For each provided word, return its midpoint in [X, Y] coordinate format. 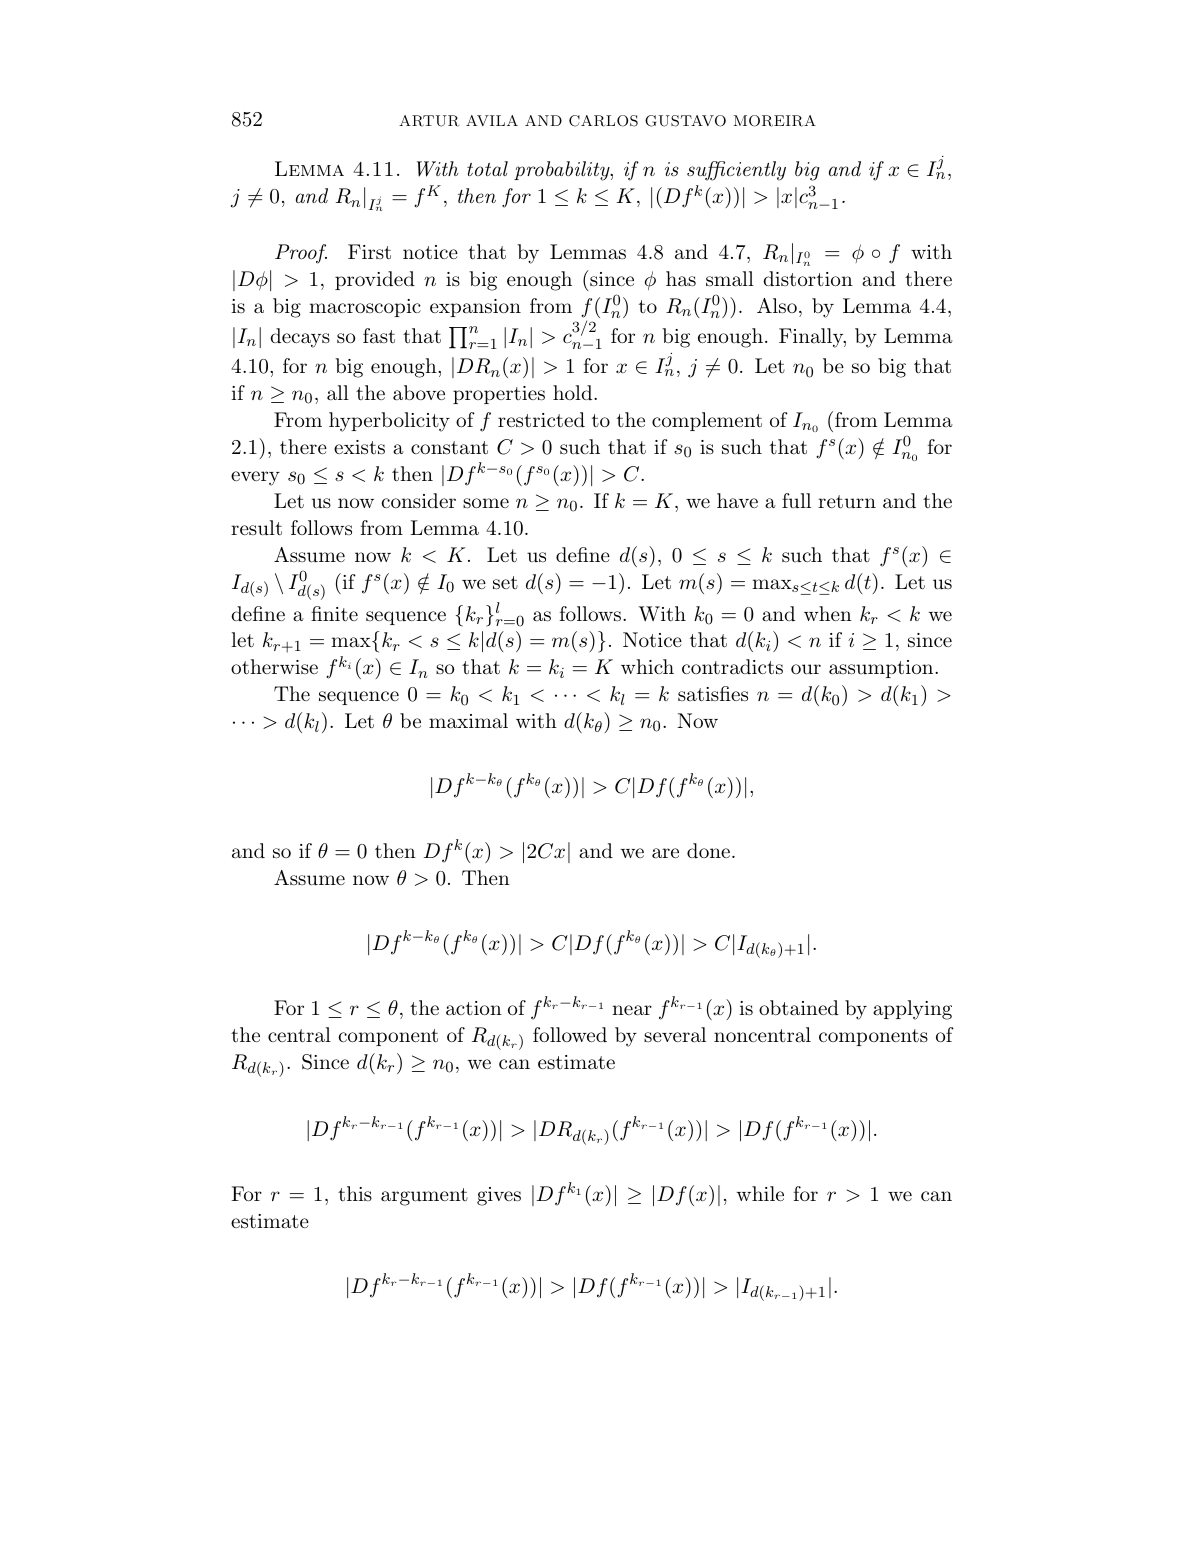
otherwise [274, 667]
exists [359, 447]
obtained [799, 1008]
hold [574, 392]
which [647, 666]
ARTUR [429, 121]
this [355, 1193]
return [847, 502]
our [806, 669]
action [474, 1008]
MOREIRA [775, 121]
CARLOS [603, 121]
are [665, 853]
